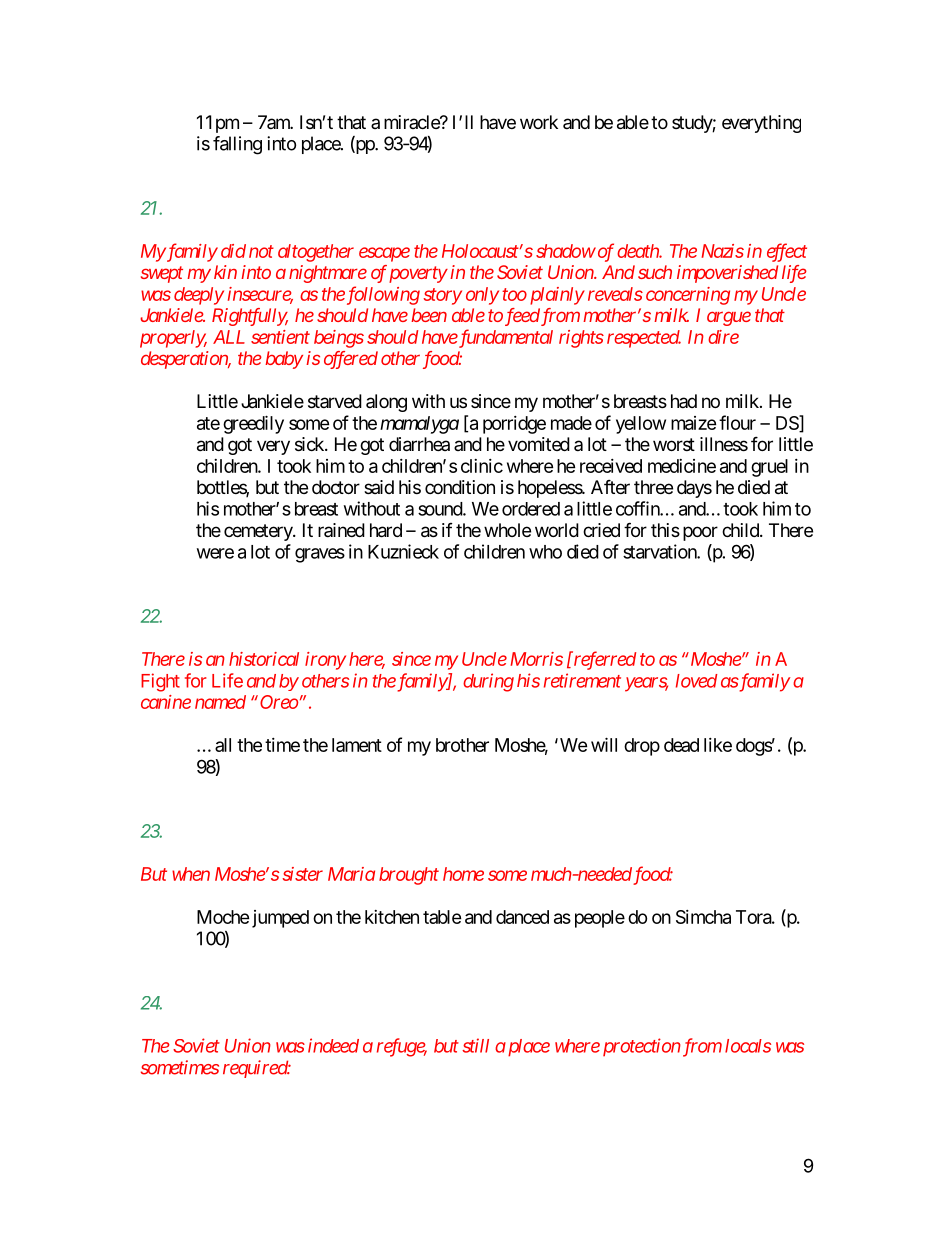 This document has width=952, height=1233. I want to click on people, so click(600, 919).
